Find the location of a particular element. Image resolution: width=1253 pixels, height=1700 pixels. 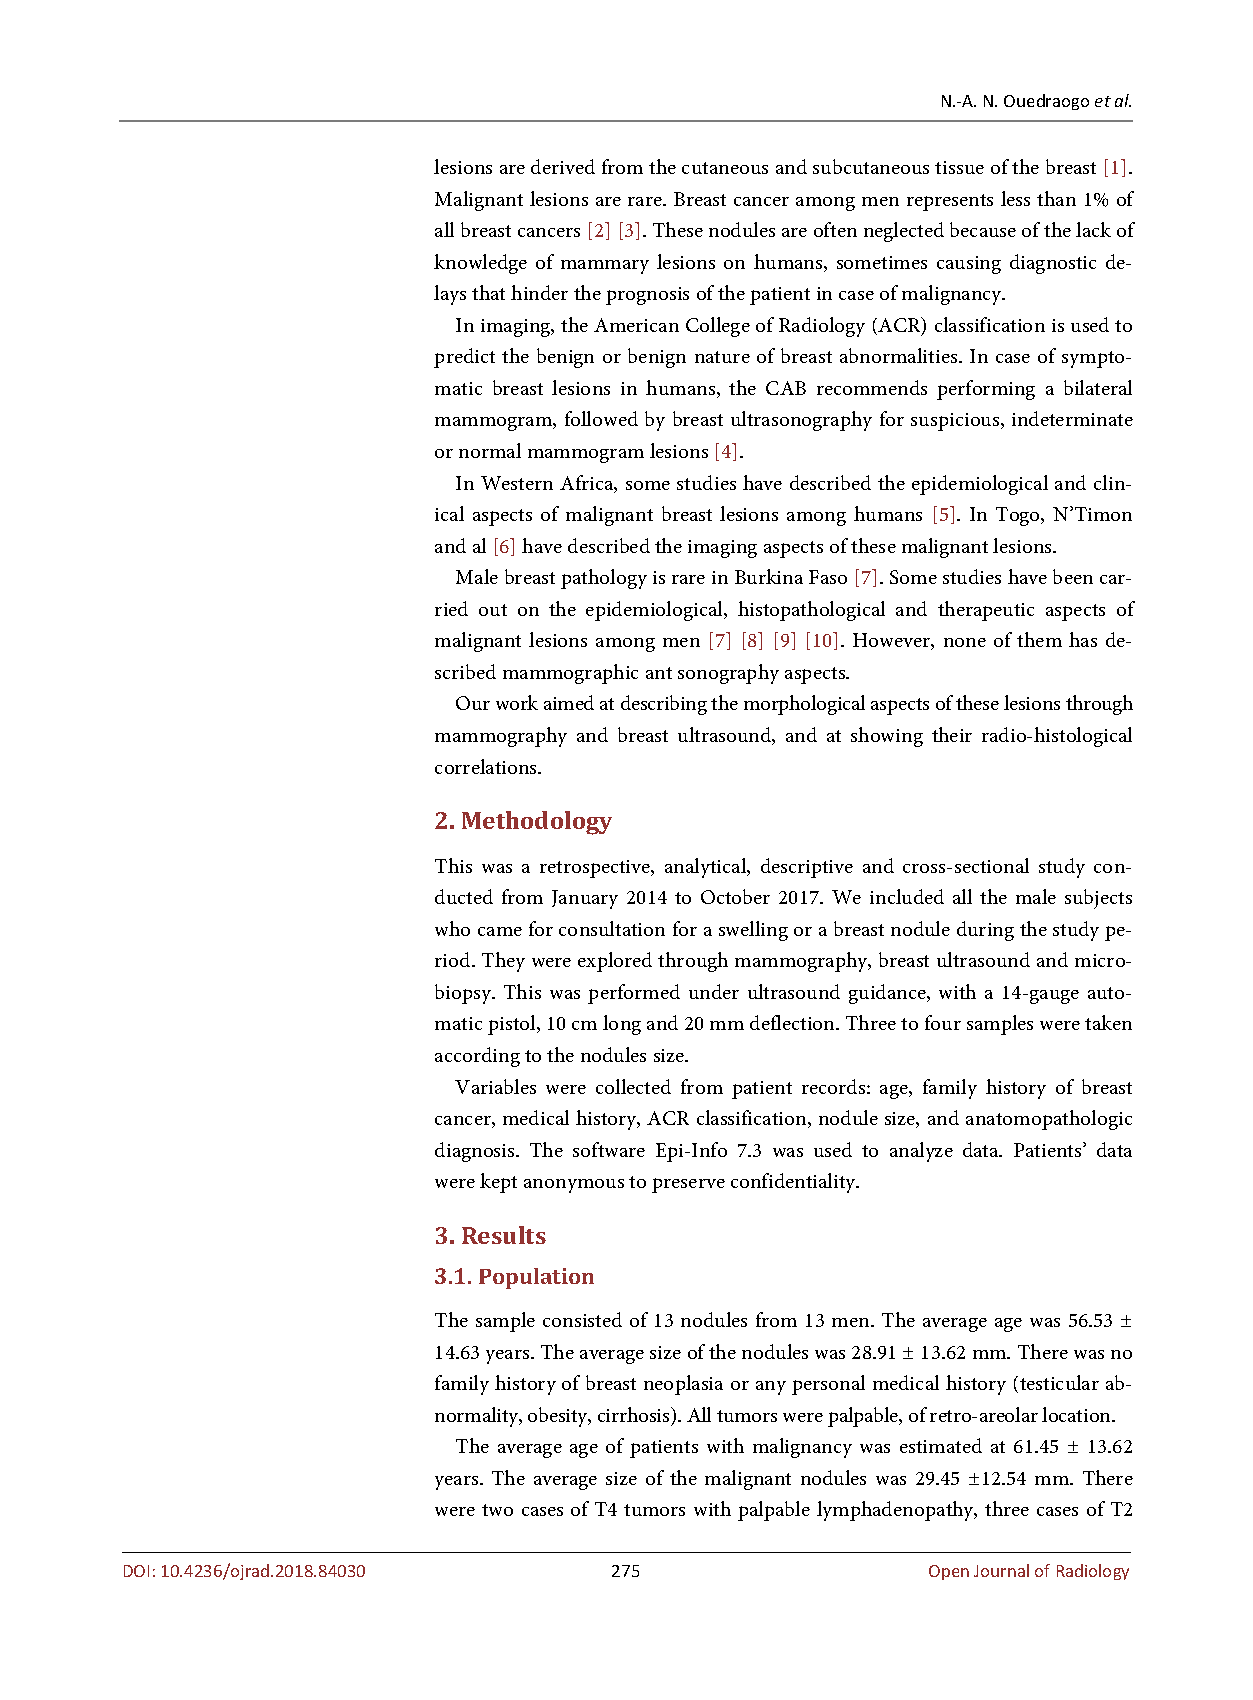

during is located at coordinates (985, 931).
